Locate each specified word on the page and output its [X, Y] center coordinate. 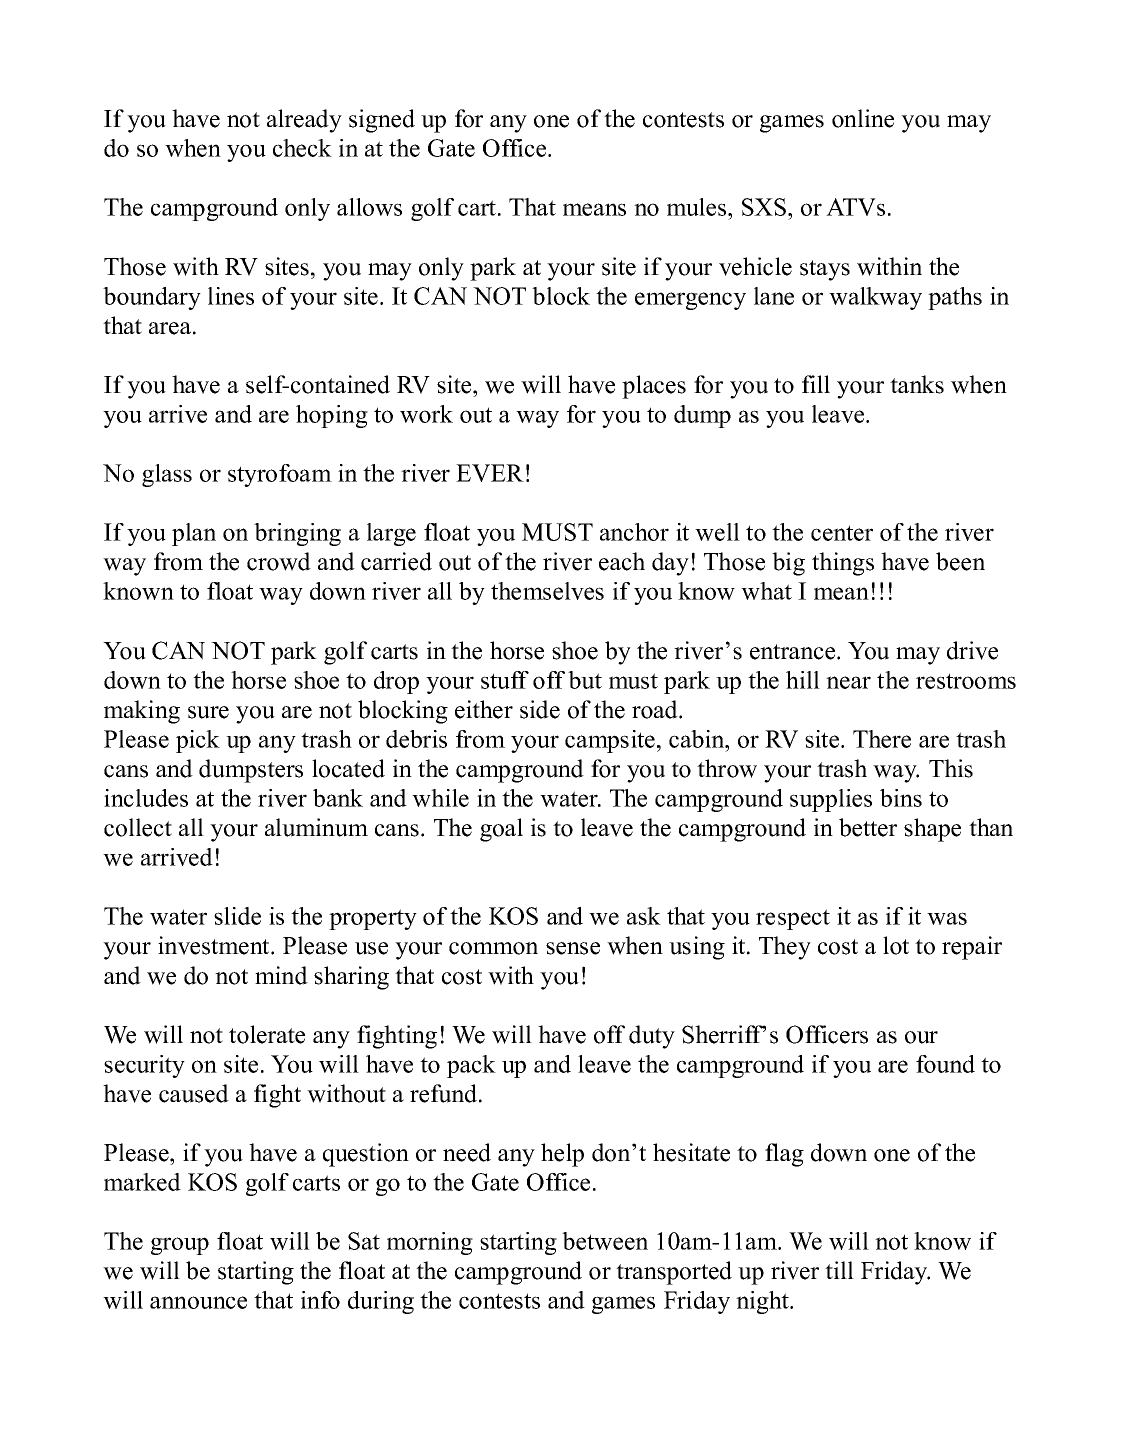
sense [573, 948]
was [947, 918]
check [302, 148]
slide [237, 916]
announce [198, 1302]
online [863, 118]
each [622, 561]
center [842, 533]
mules [698, 207]
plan [194, 534]
